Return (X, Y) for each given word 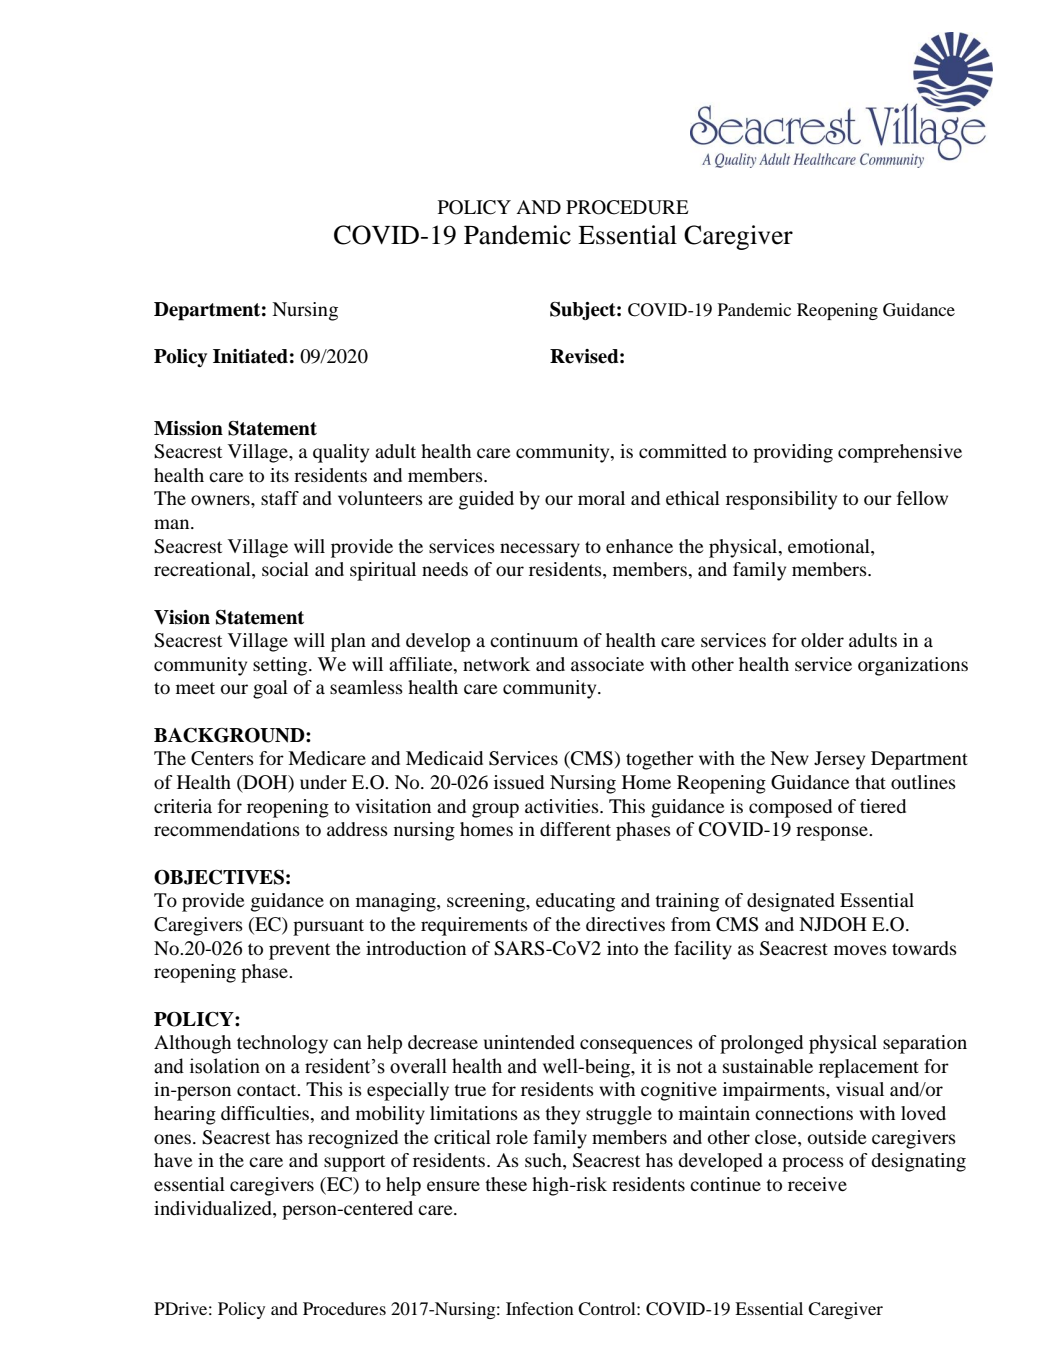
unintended (529, 1042)
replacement (869, 1068)
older (822, 640)
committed (683, 451)
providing (793, 453)
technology (282, 1044)
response (833, 833)
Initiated (250, 356)
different (575, 829)
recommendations (227, 829)
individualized (214, 1208)
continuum (534, 640)
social (285, 569)
